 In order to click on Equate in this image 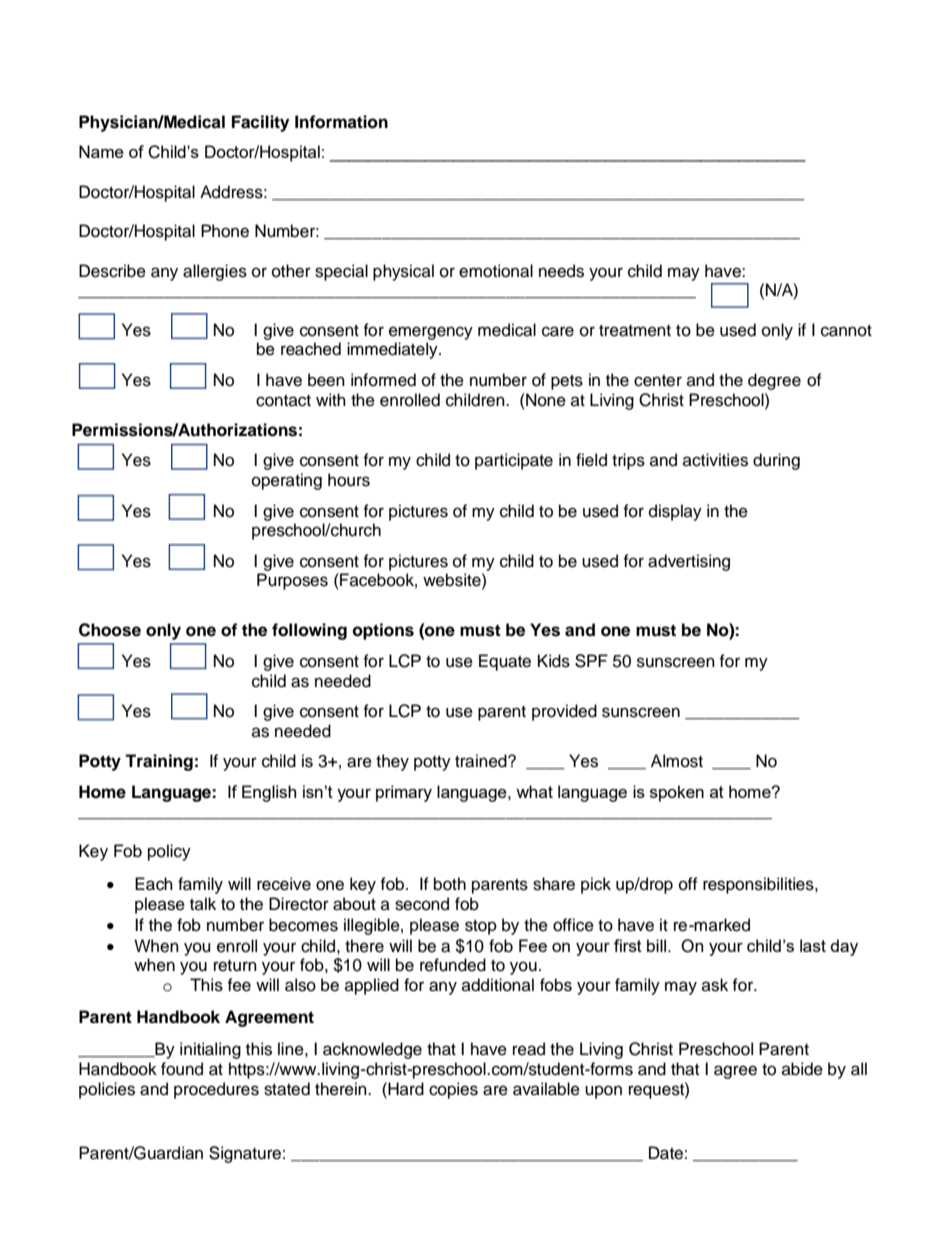, I will do `click(505, 662)`.
